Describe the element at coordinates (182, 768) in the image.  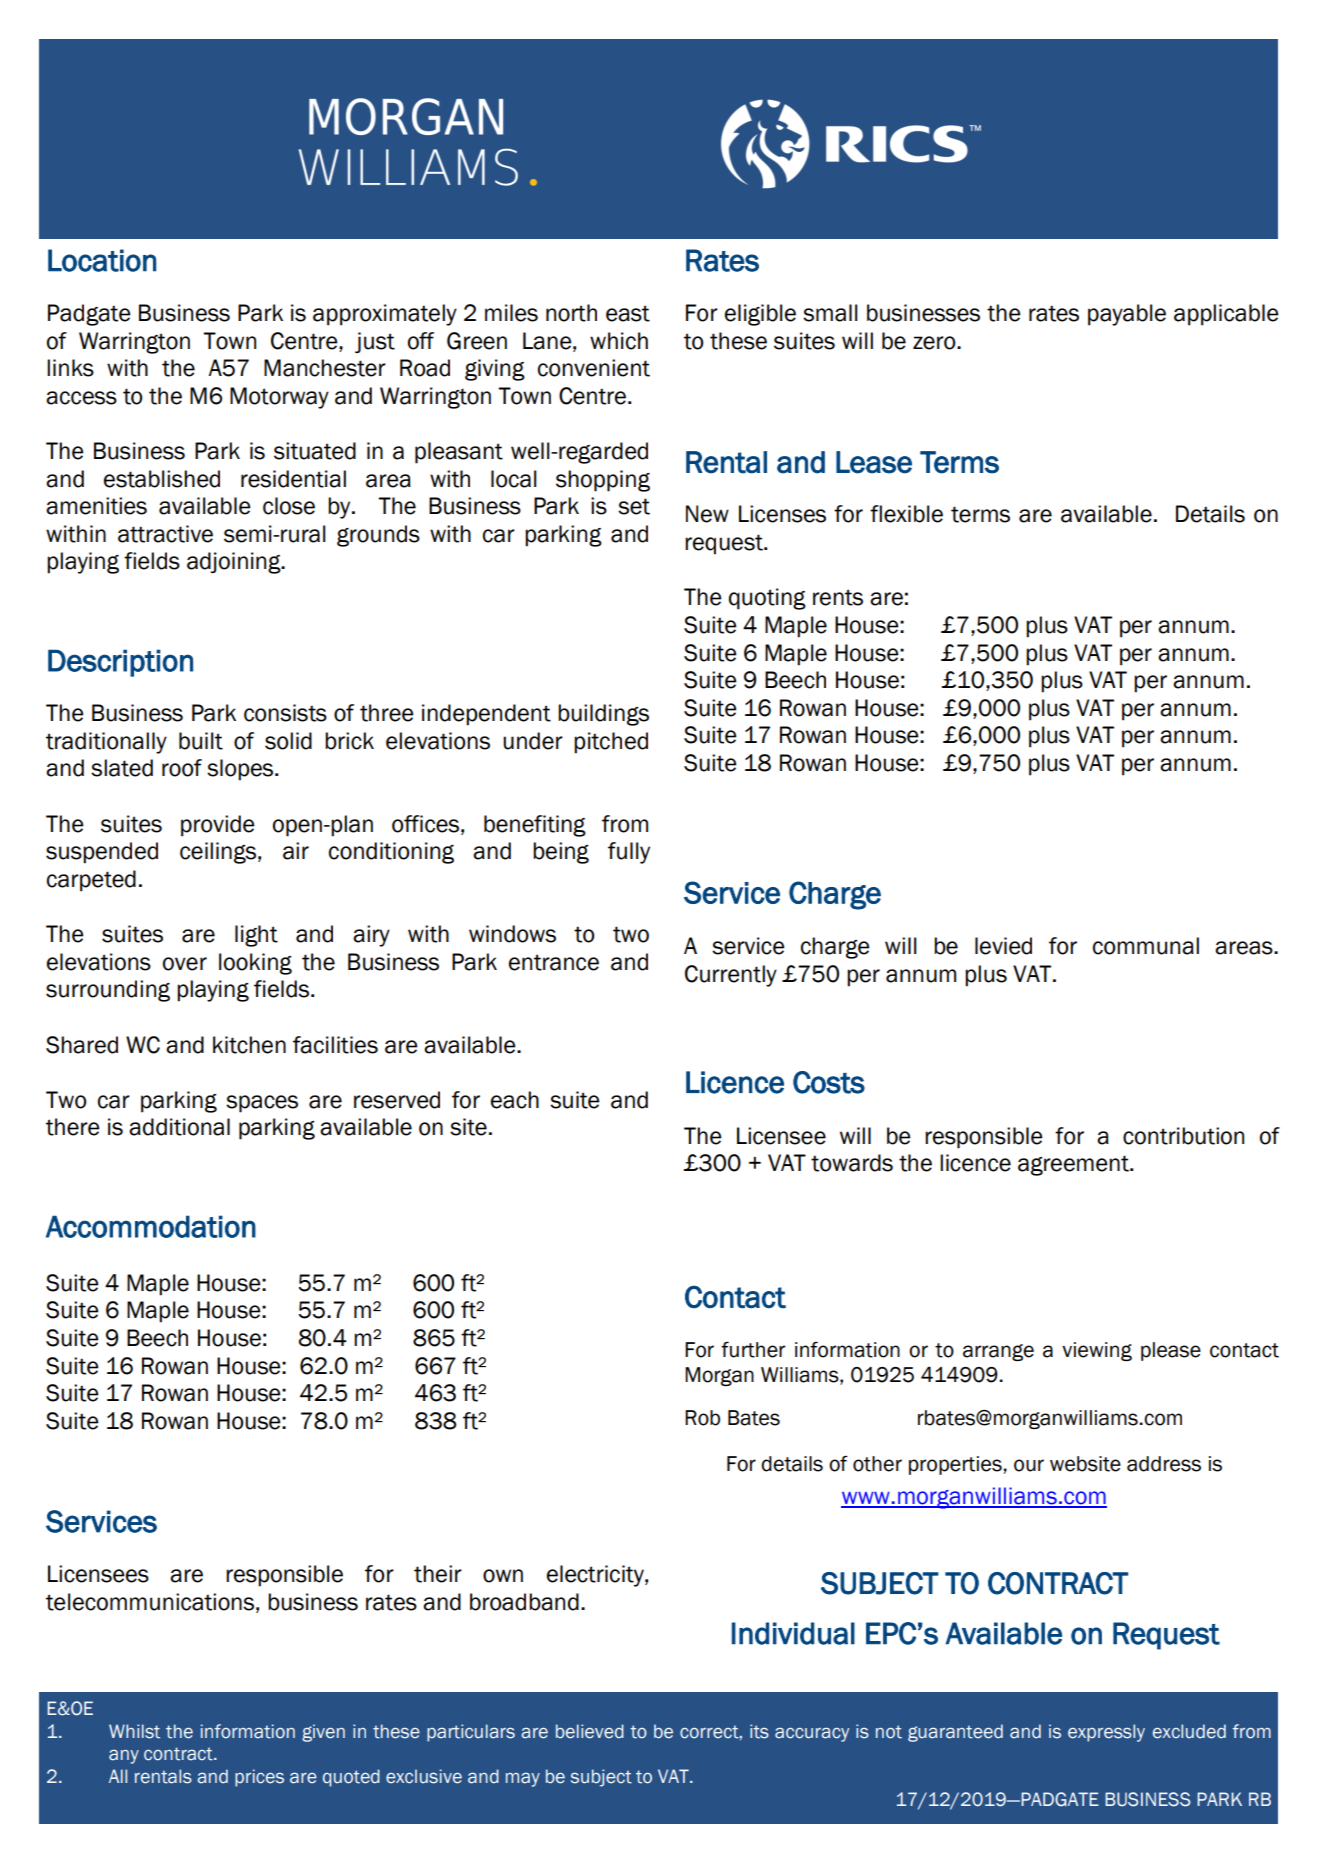
I see `roof` at that location.
